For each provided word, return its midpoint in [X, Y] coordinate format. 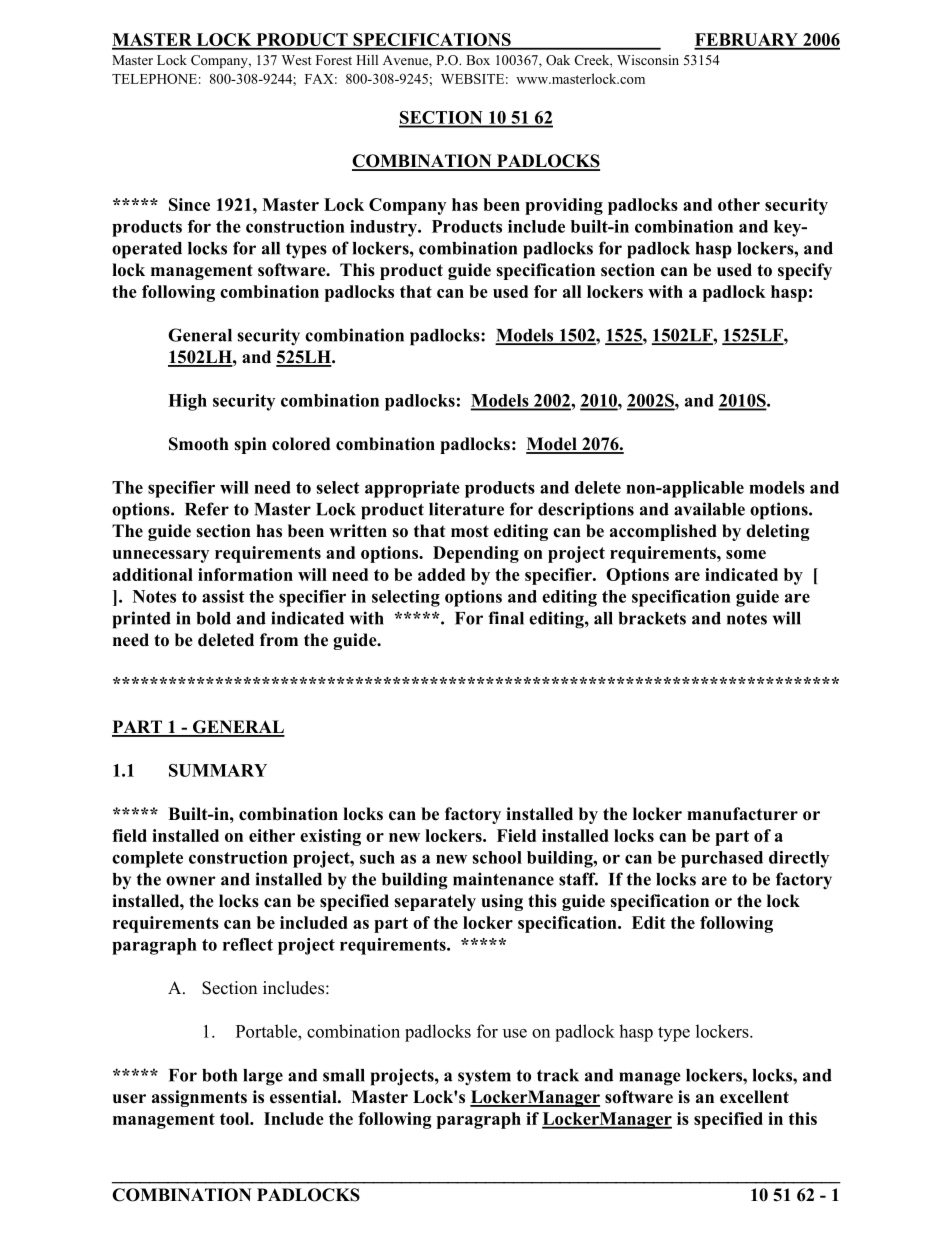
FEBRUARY [747, 41]
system [484, 1078]
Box [478, 60]
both [219, 1075]
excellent [754, 1097]
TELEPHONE [154, 78]
